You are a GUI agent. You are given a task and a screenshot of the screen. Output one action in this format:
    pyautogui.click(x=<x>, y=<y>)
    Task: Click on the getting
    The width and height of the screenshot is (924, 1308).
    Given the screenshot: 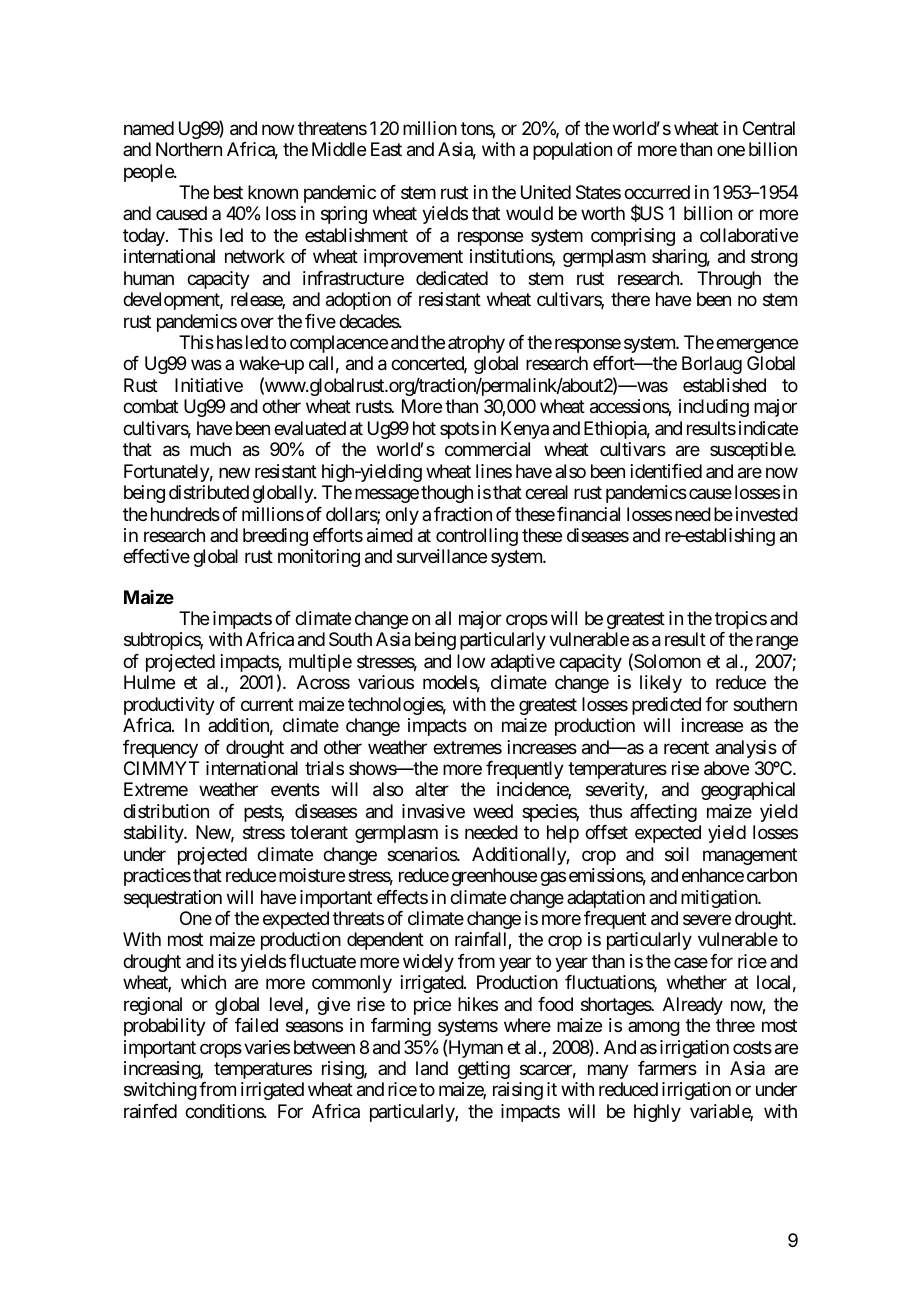 What is the action you would take?
    pyautogui.click(x=484, y=1070)
